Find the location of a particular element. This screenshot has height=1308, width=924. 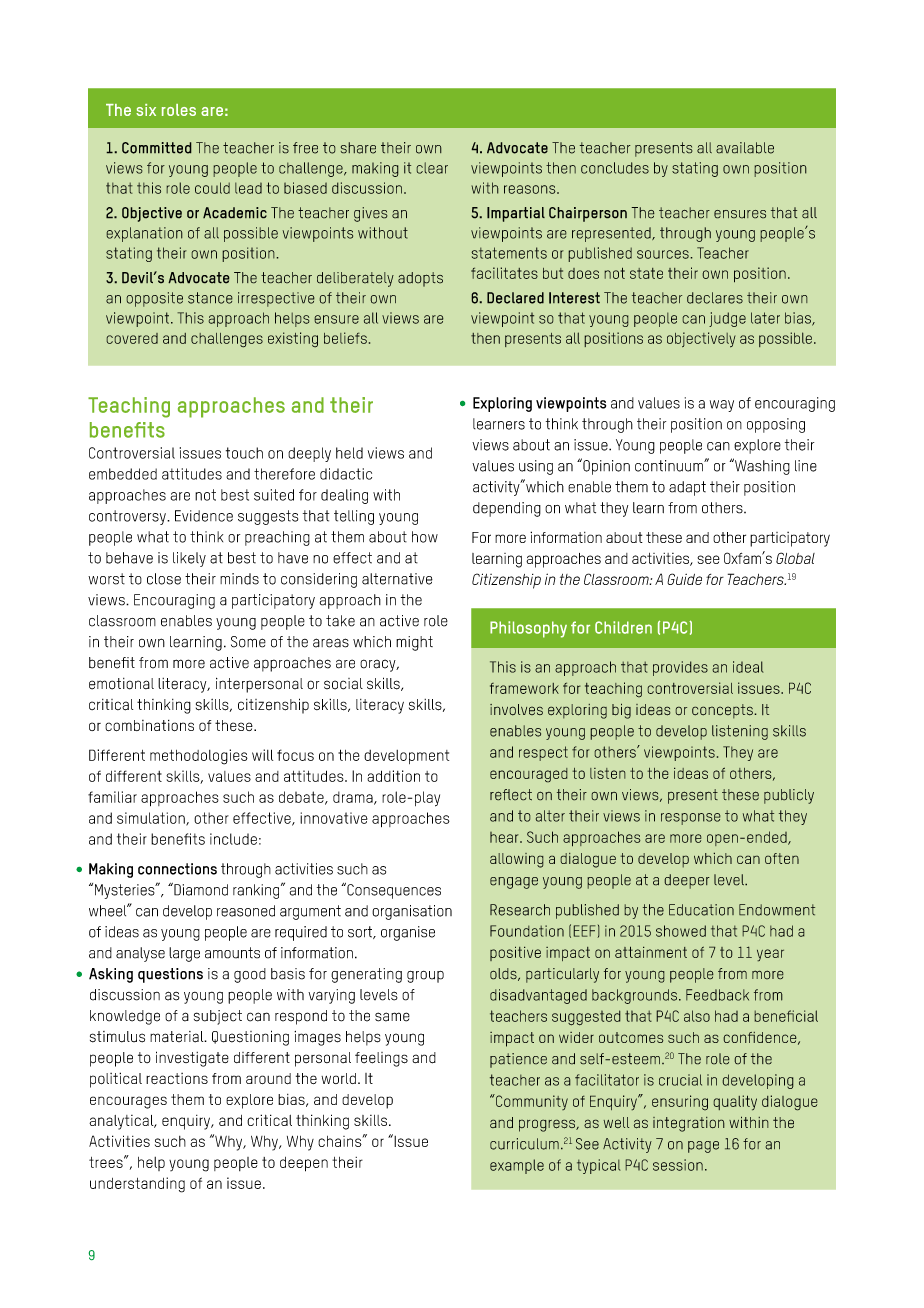

connections is located at coordinates (177, 869).
